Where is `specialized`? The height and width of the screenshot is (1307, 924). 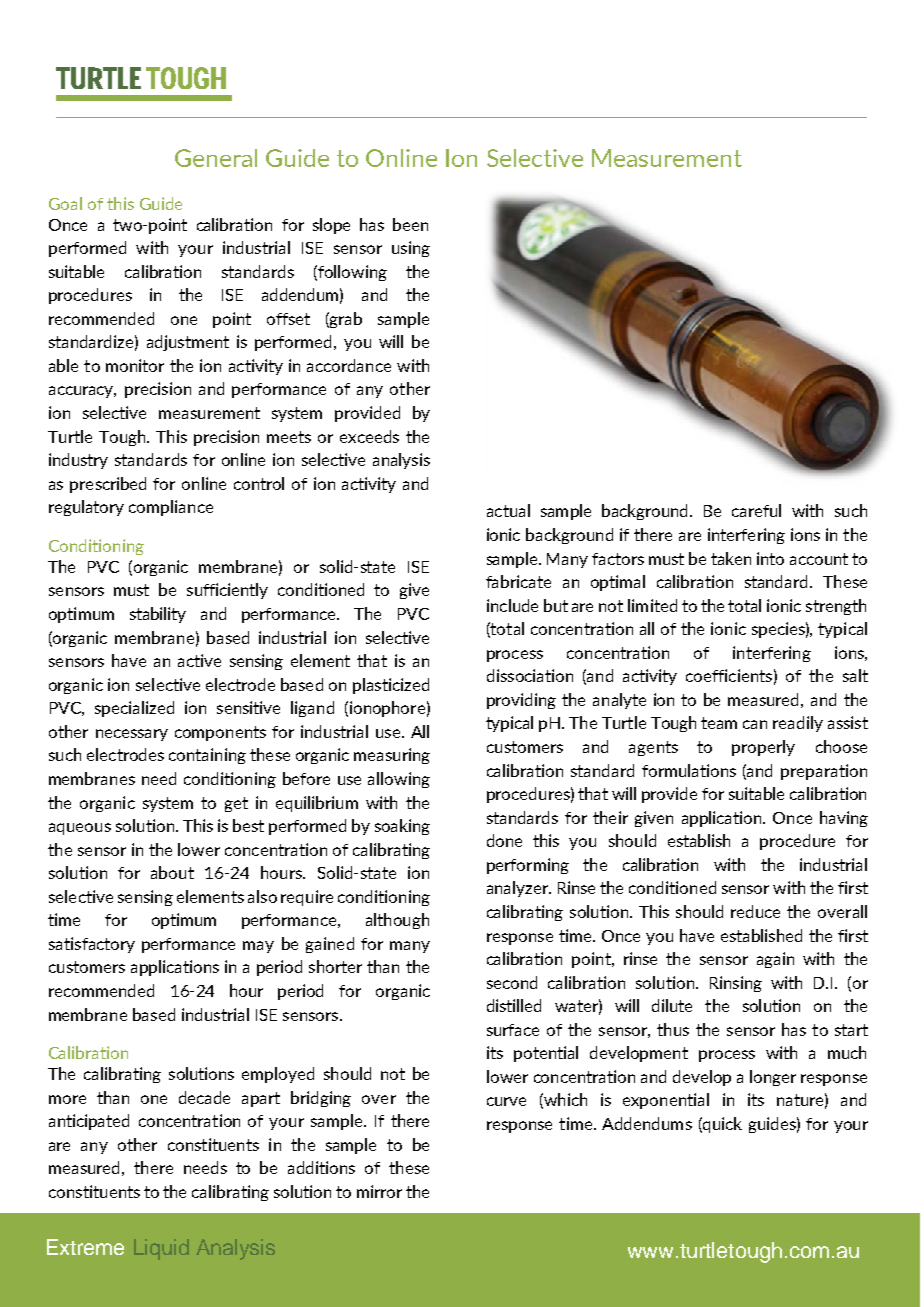
specialized is located at coordinates (134, 709).
